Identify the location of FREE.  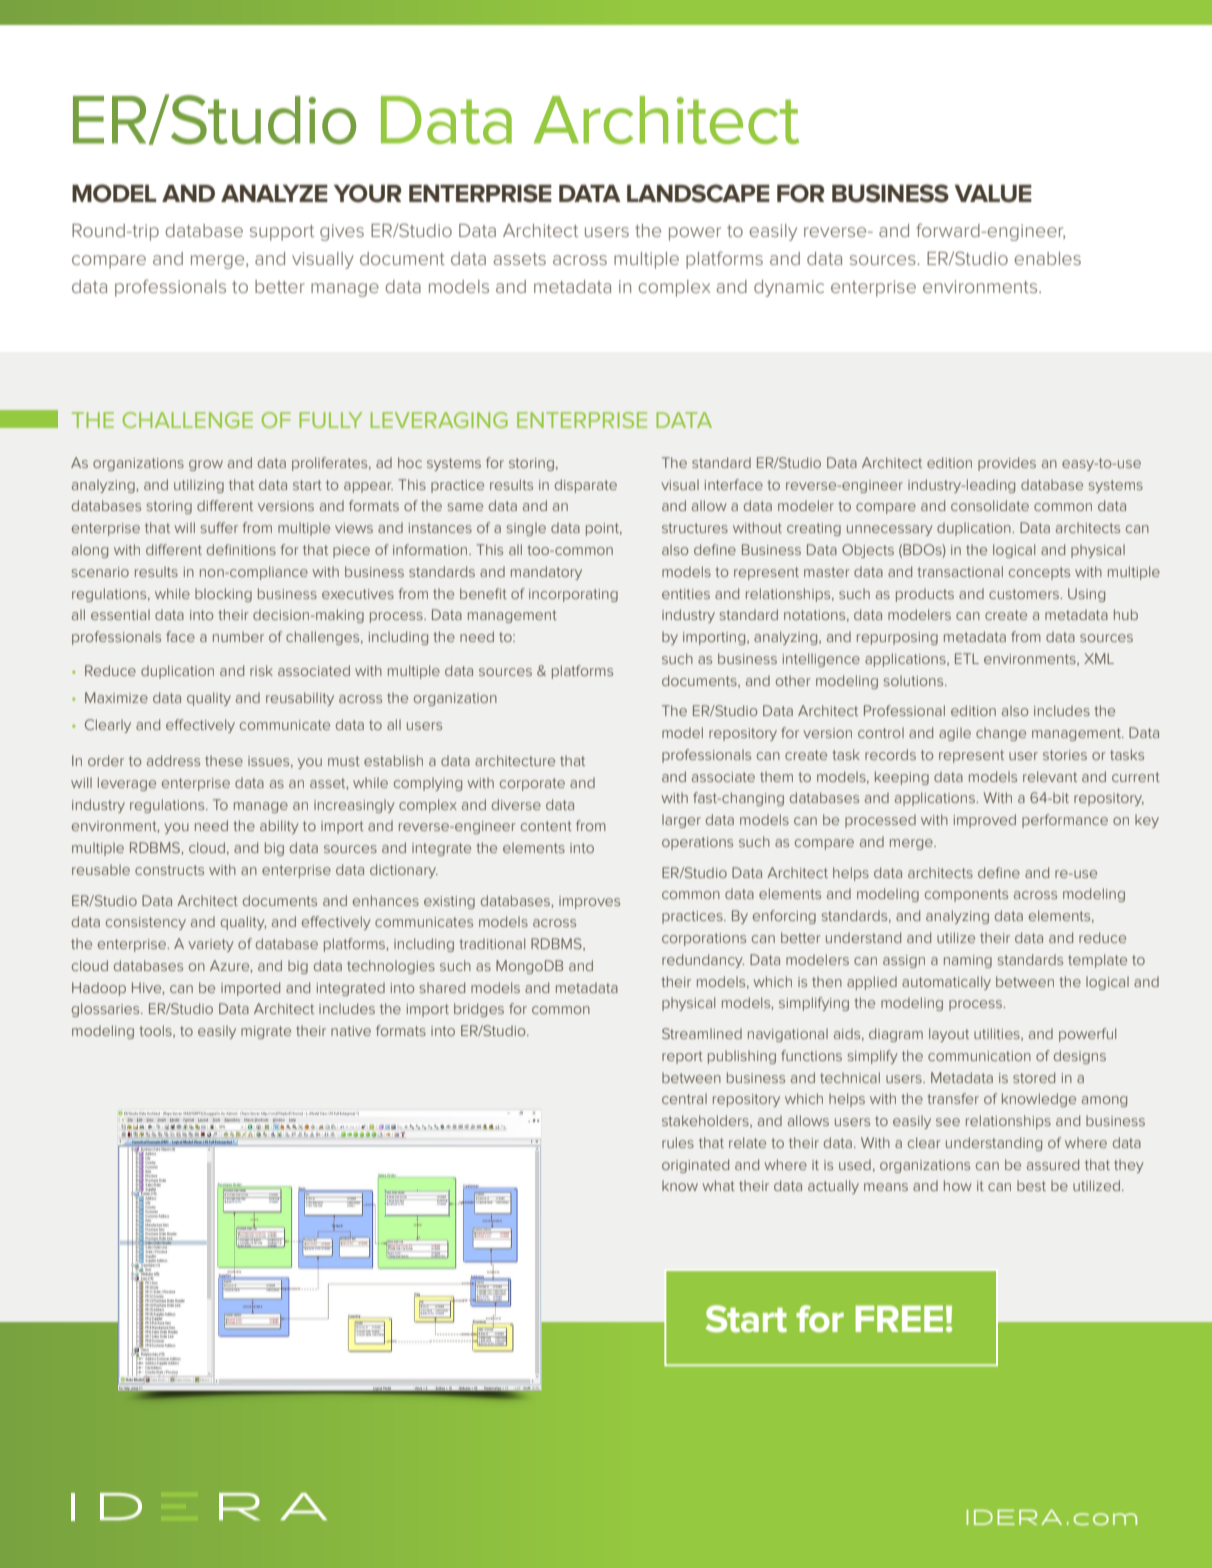
(899, 1318).
